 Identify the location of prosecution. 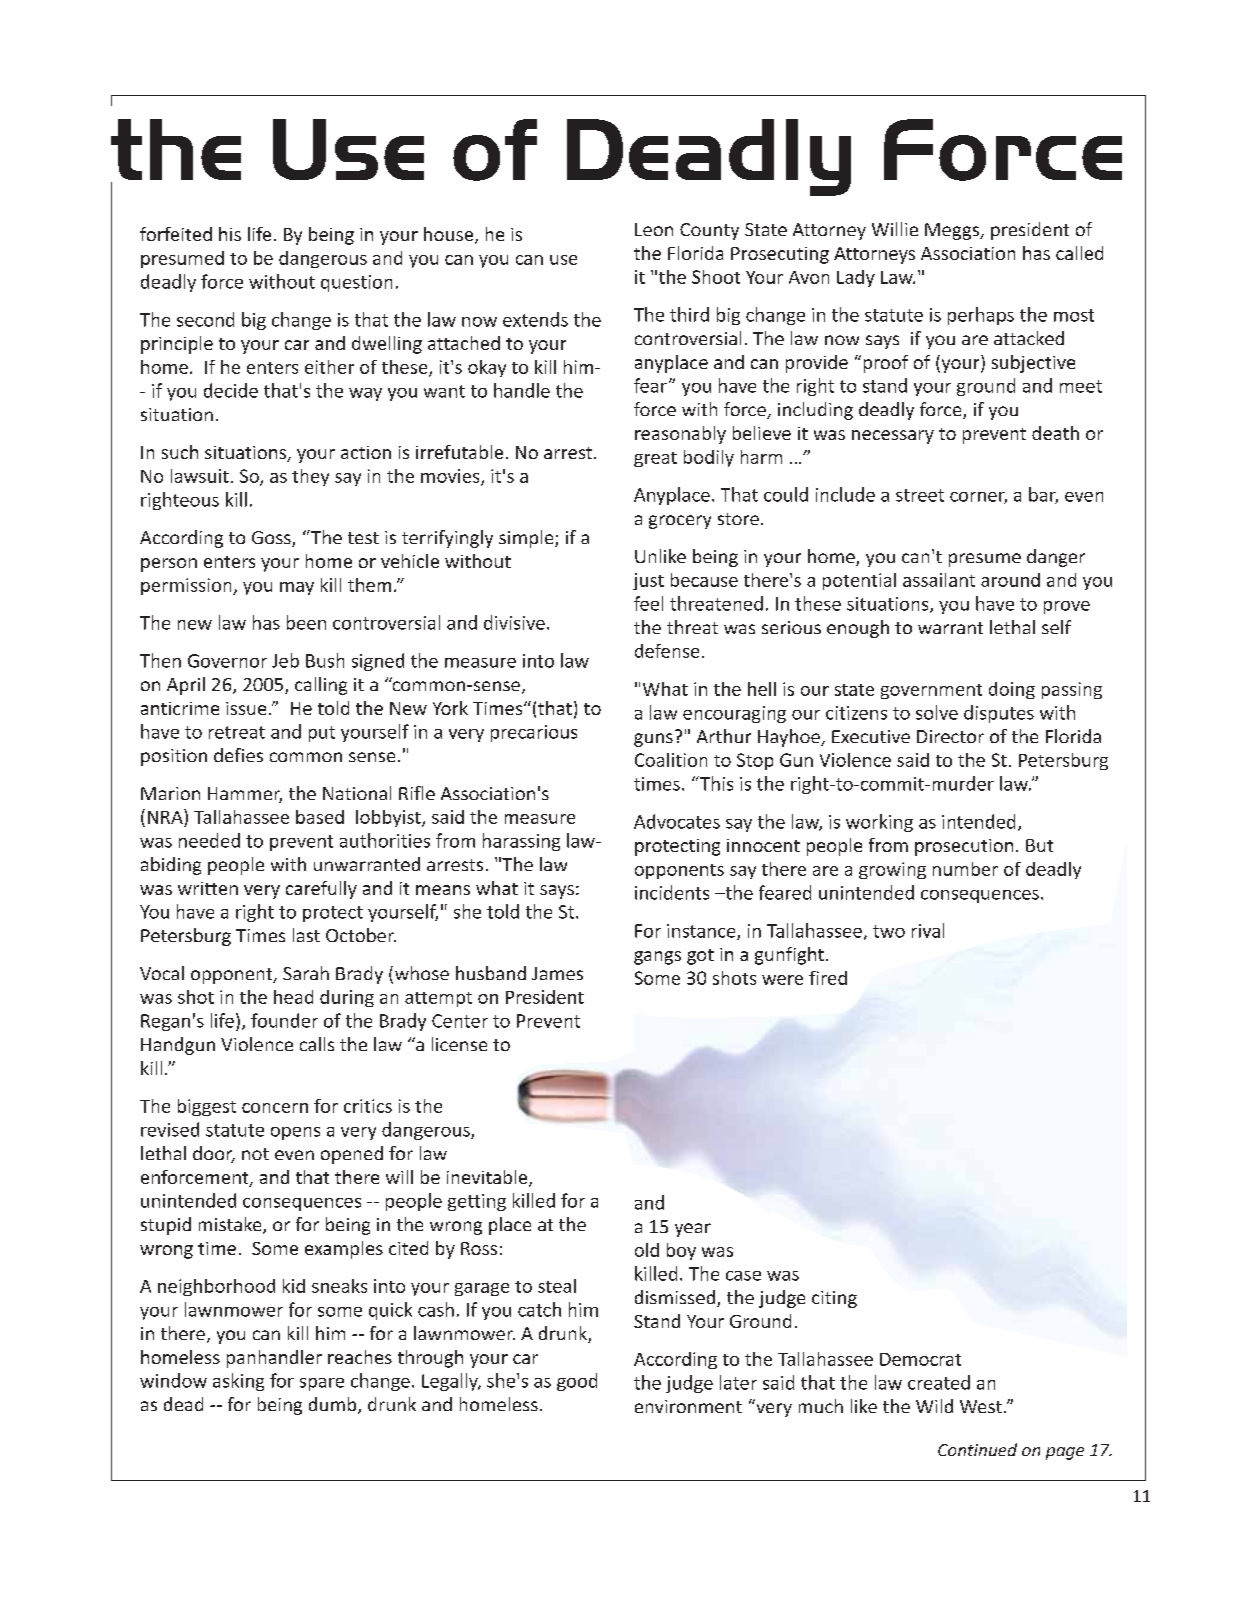
(964, 847).
